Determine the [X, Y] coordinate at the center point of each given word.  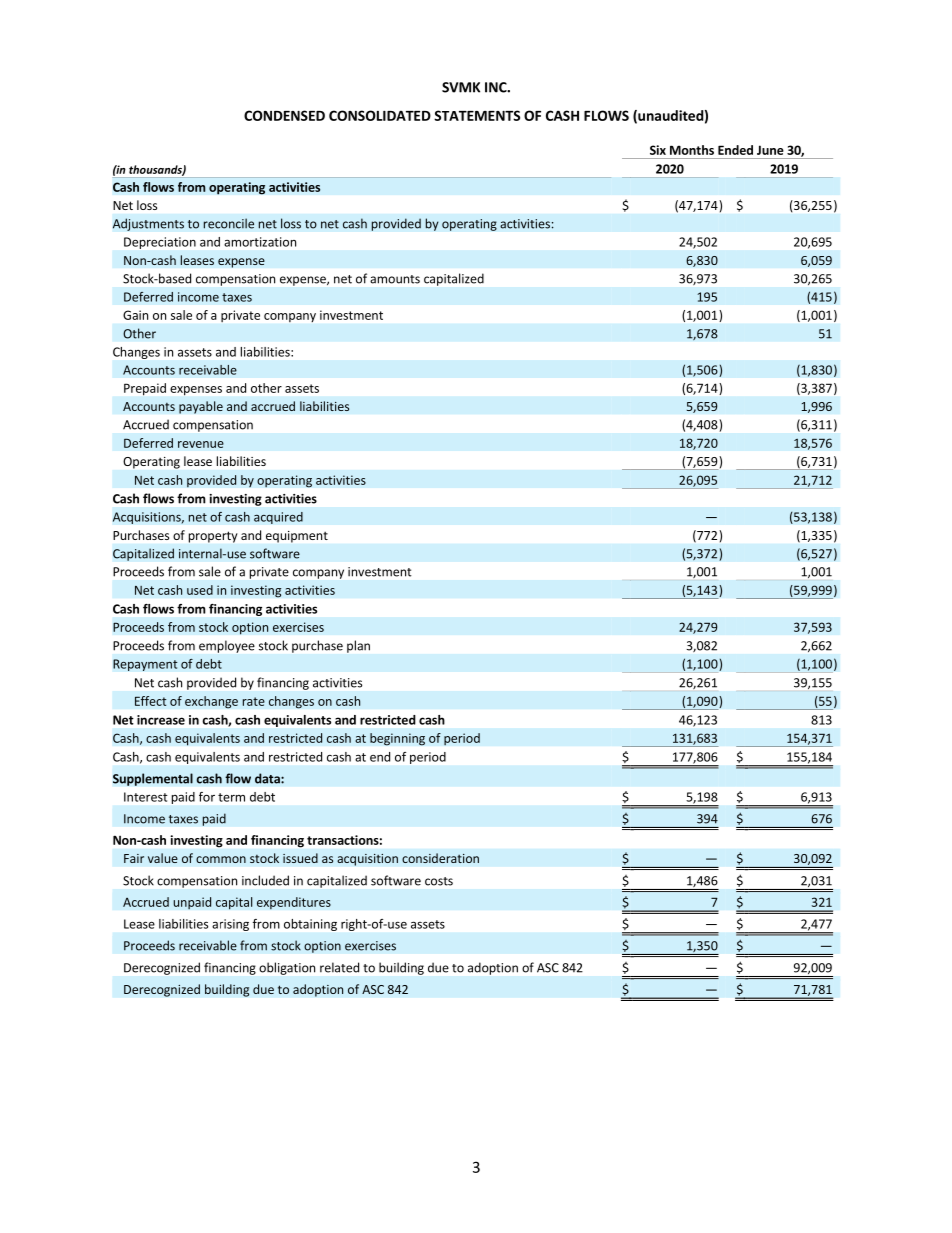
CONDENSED [284, 115]
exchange [211, 702]
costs [439, 881]
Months [692, 150]
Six [658, 150]
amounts [395, 279]
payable [201, 407]
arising [230, 925]
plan [358, 646]
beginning [397, 739]
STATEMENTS [477, 115]
